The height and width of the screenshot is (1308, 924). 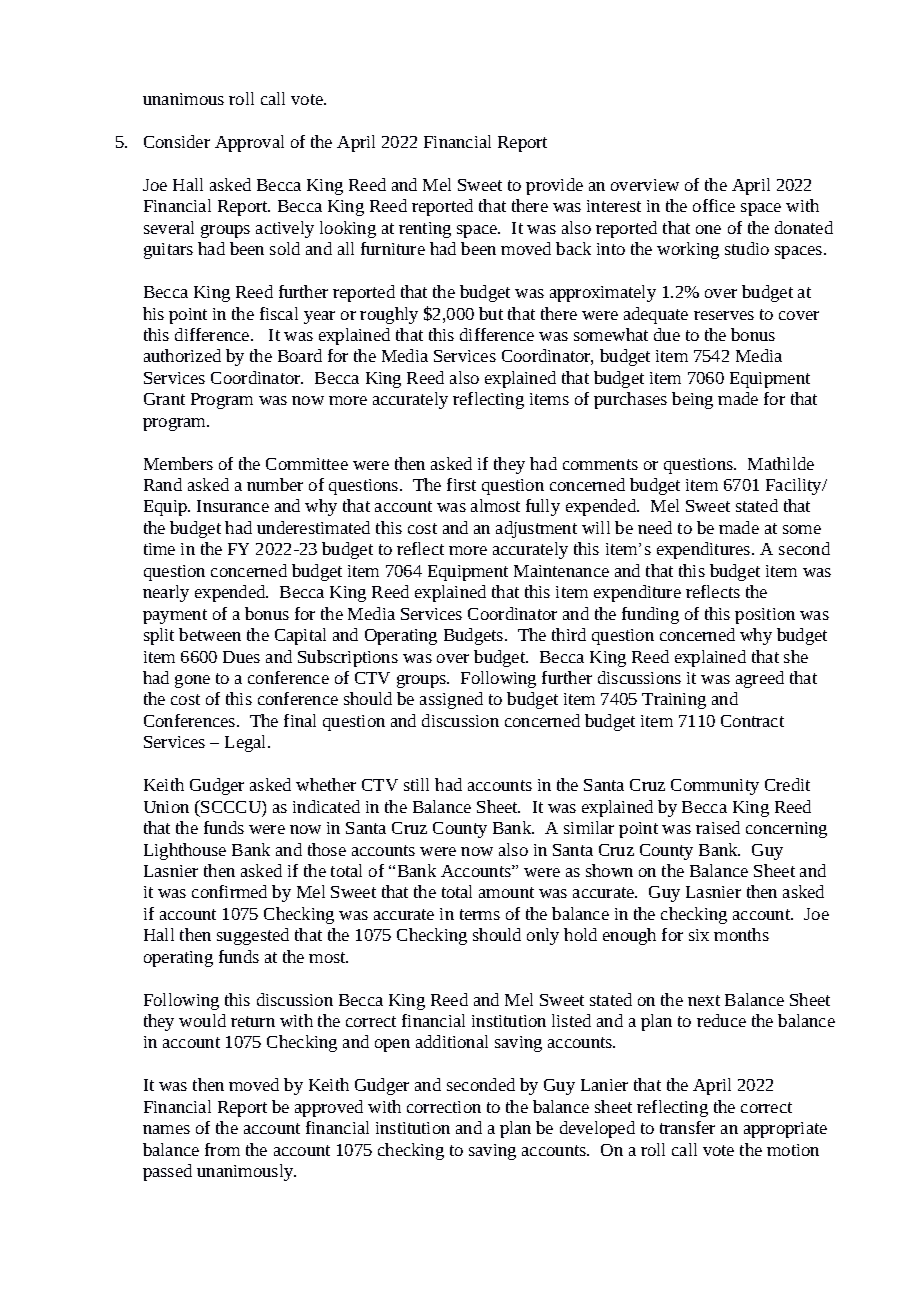 I want to click on office, so click(x=714, y=205).
